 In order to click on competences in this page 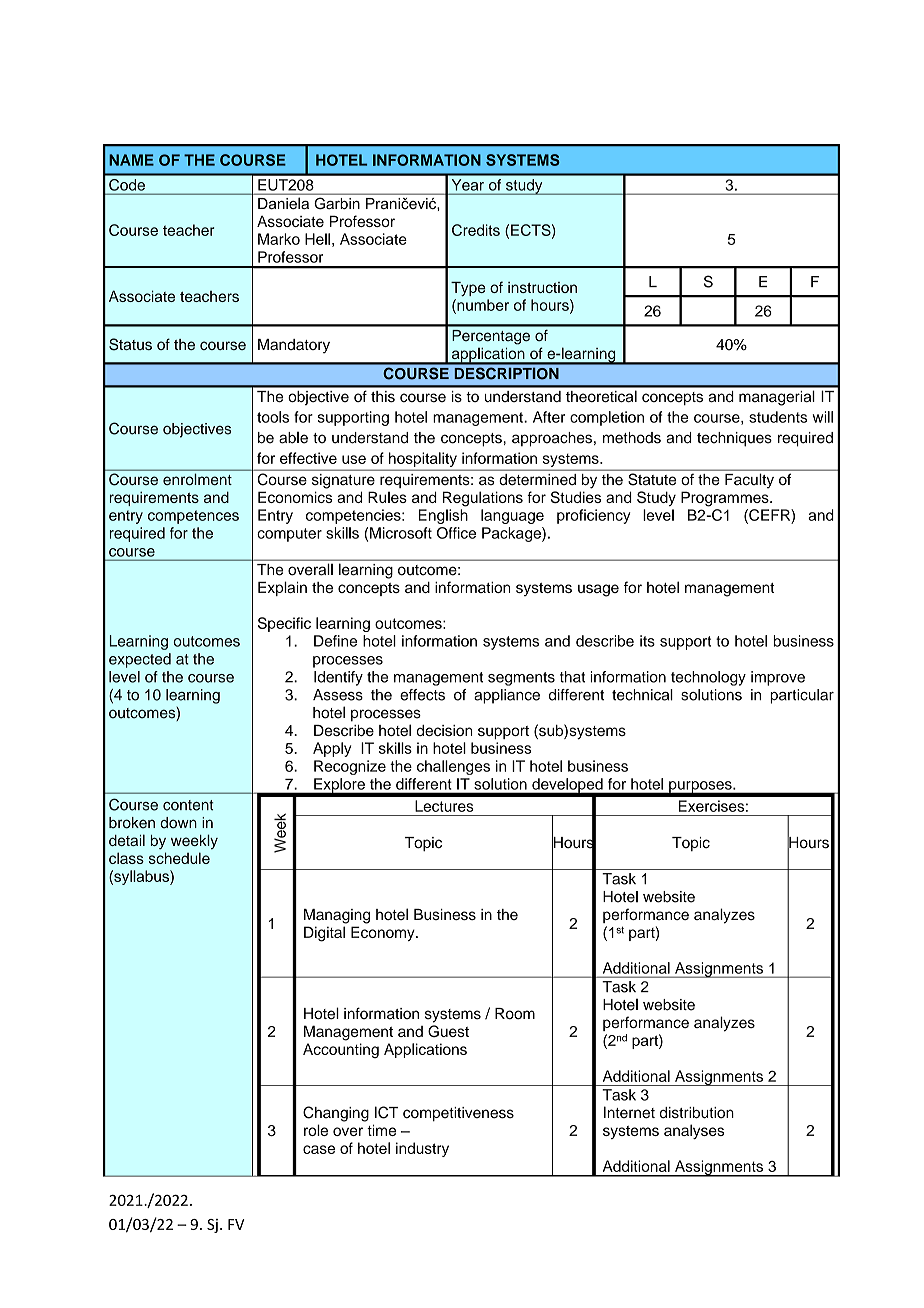, I will do `click(193, 517)`.
